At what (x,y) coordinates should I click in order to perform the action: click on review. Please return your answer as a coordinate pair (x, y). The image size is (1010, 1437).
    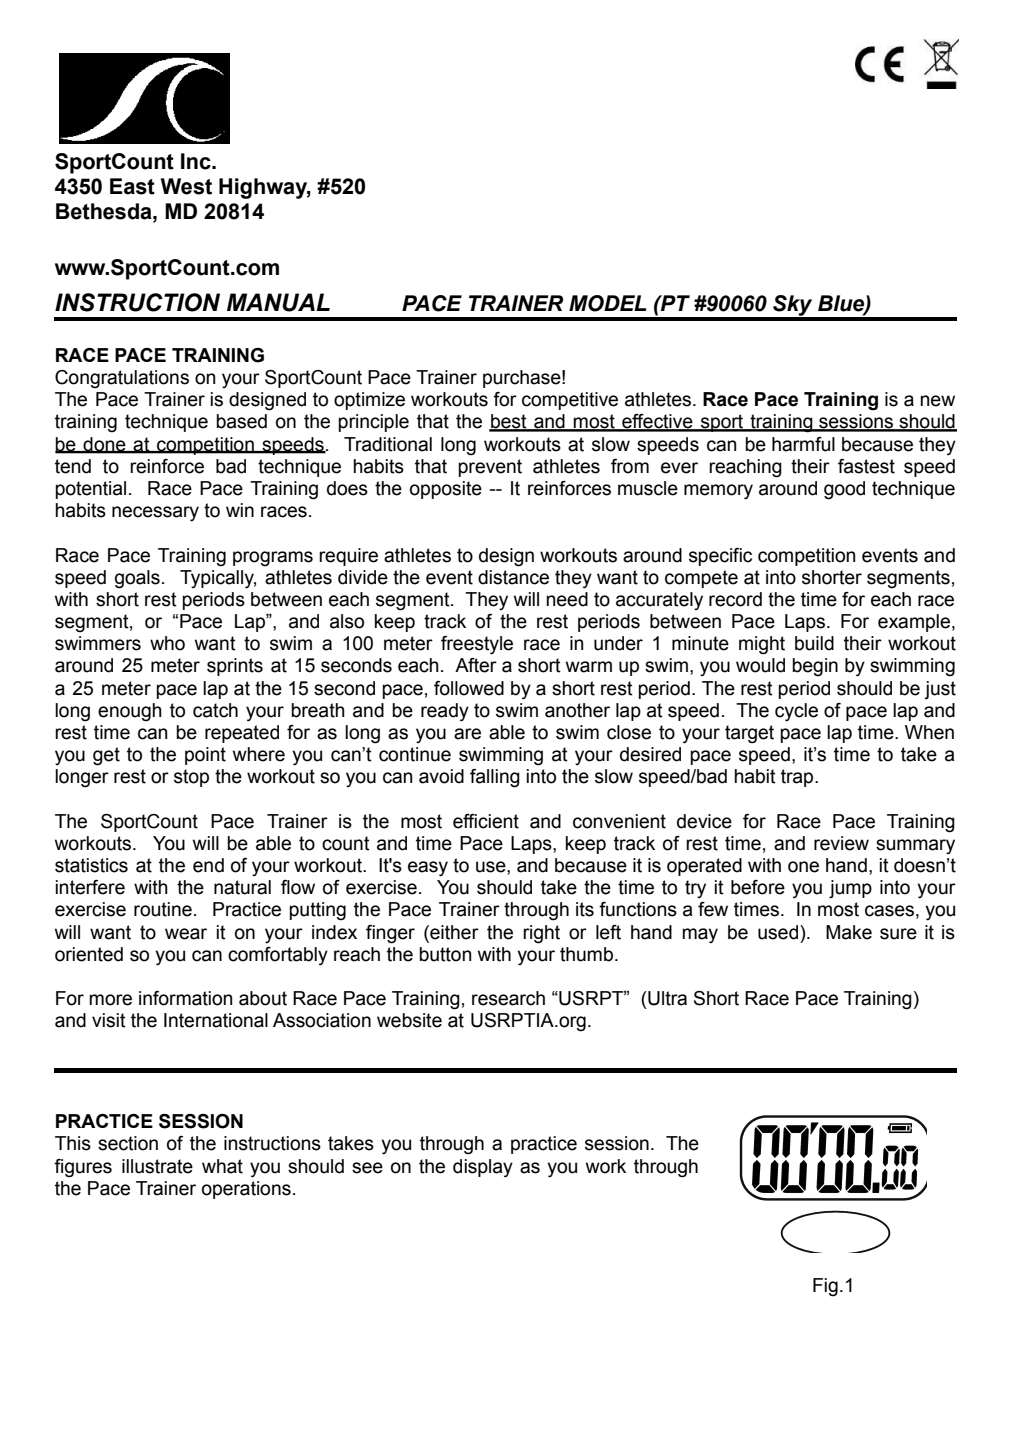
    Looking at the image, I should click on (841, 843).
